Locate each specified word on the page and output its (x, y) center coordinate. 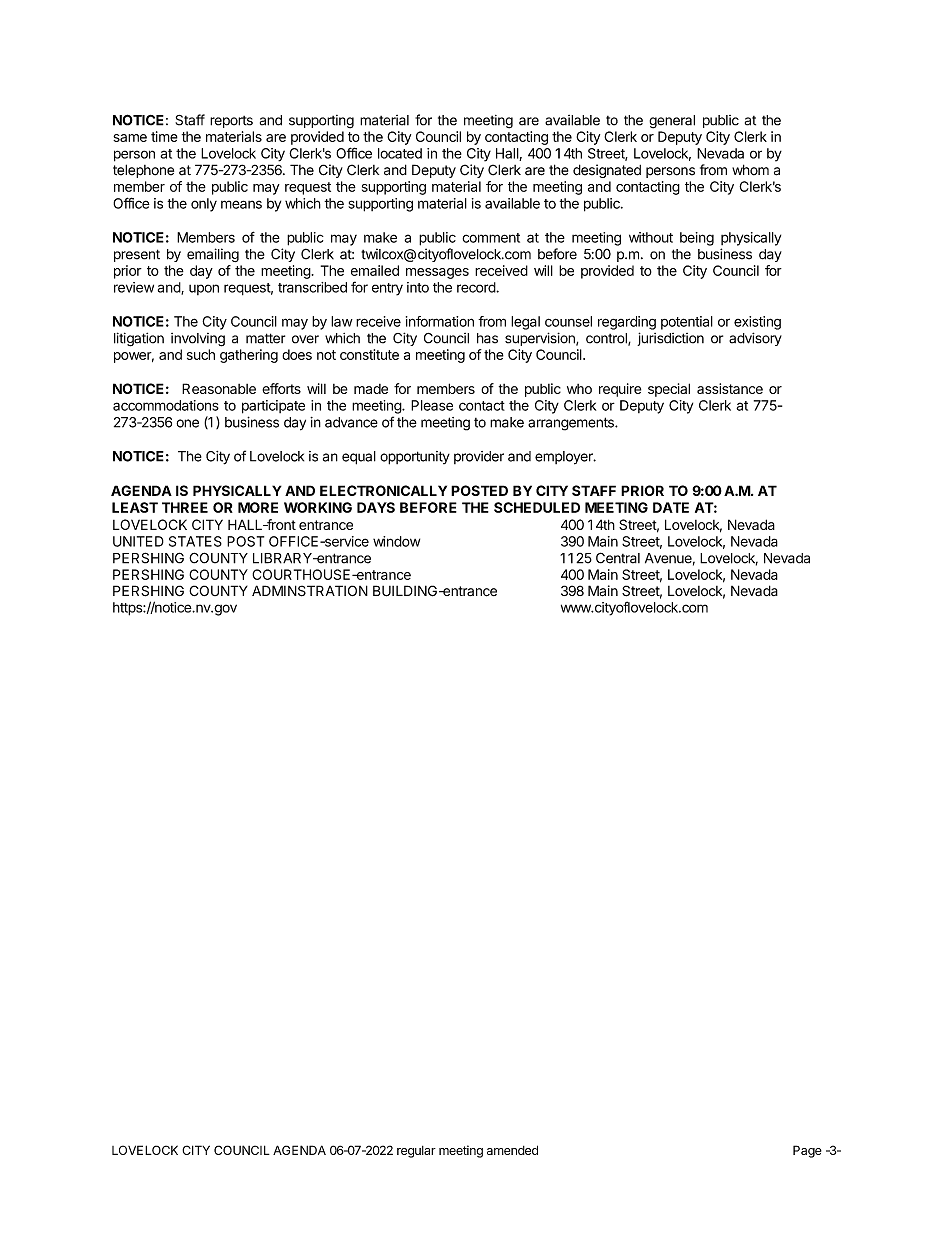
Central (618, 558)
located (400, 153)
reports (231, 122)
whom (750, 170)
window (396, 541)
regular (416, 1152)
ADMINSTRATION (310, 591)
